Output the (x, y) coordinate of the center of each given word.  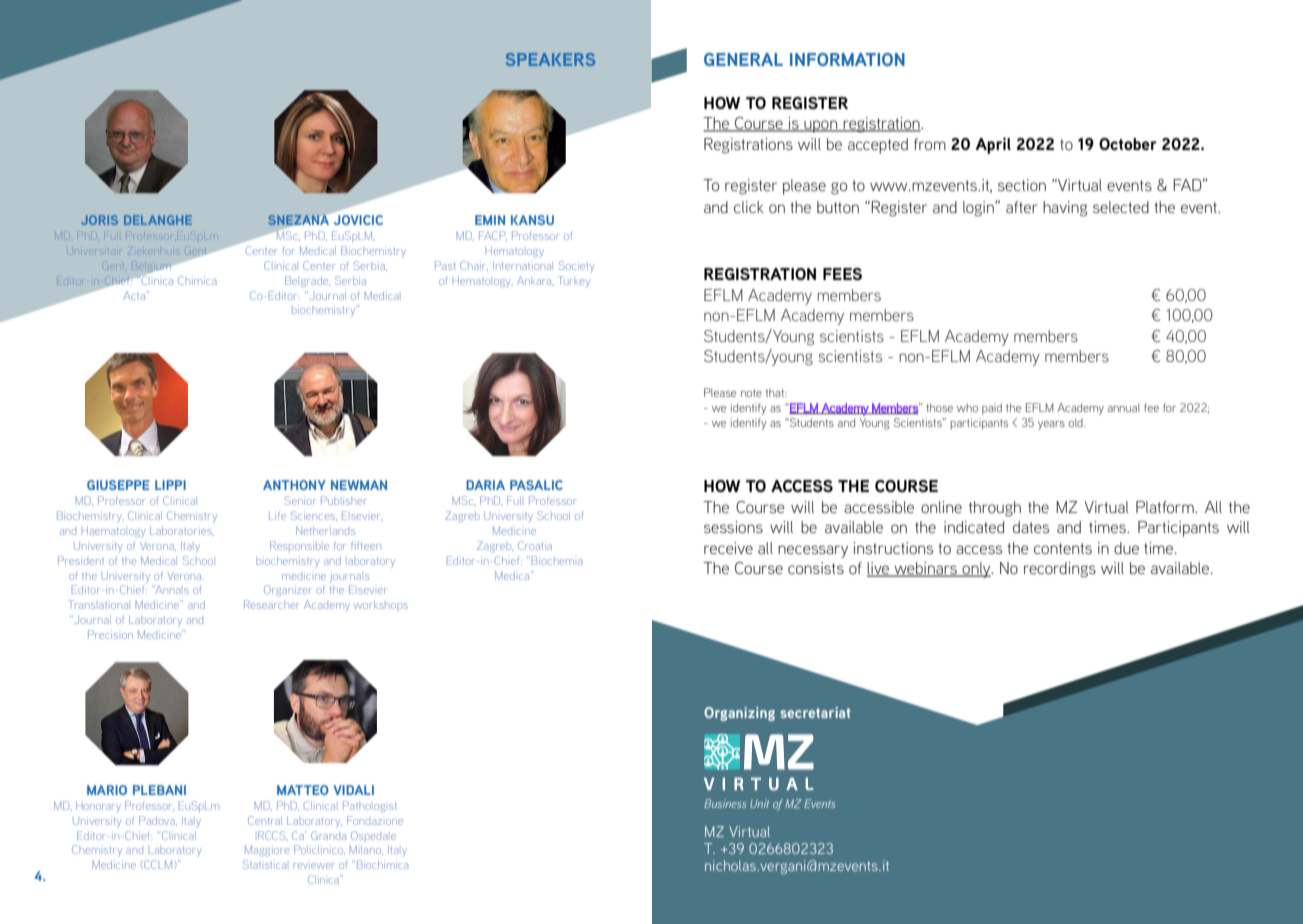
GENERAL (743, 59)
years (1051, 425)
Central (265, 820)
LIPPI (170, 485)
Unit (759, 803)
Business (725, 803)
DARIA (485, 485)
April (993, 145)
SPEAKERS (550, 59)
